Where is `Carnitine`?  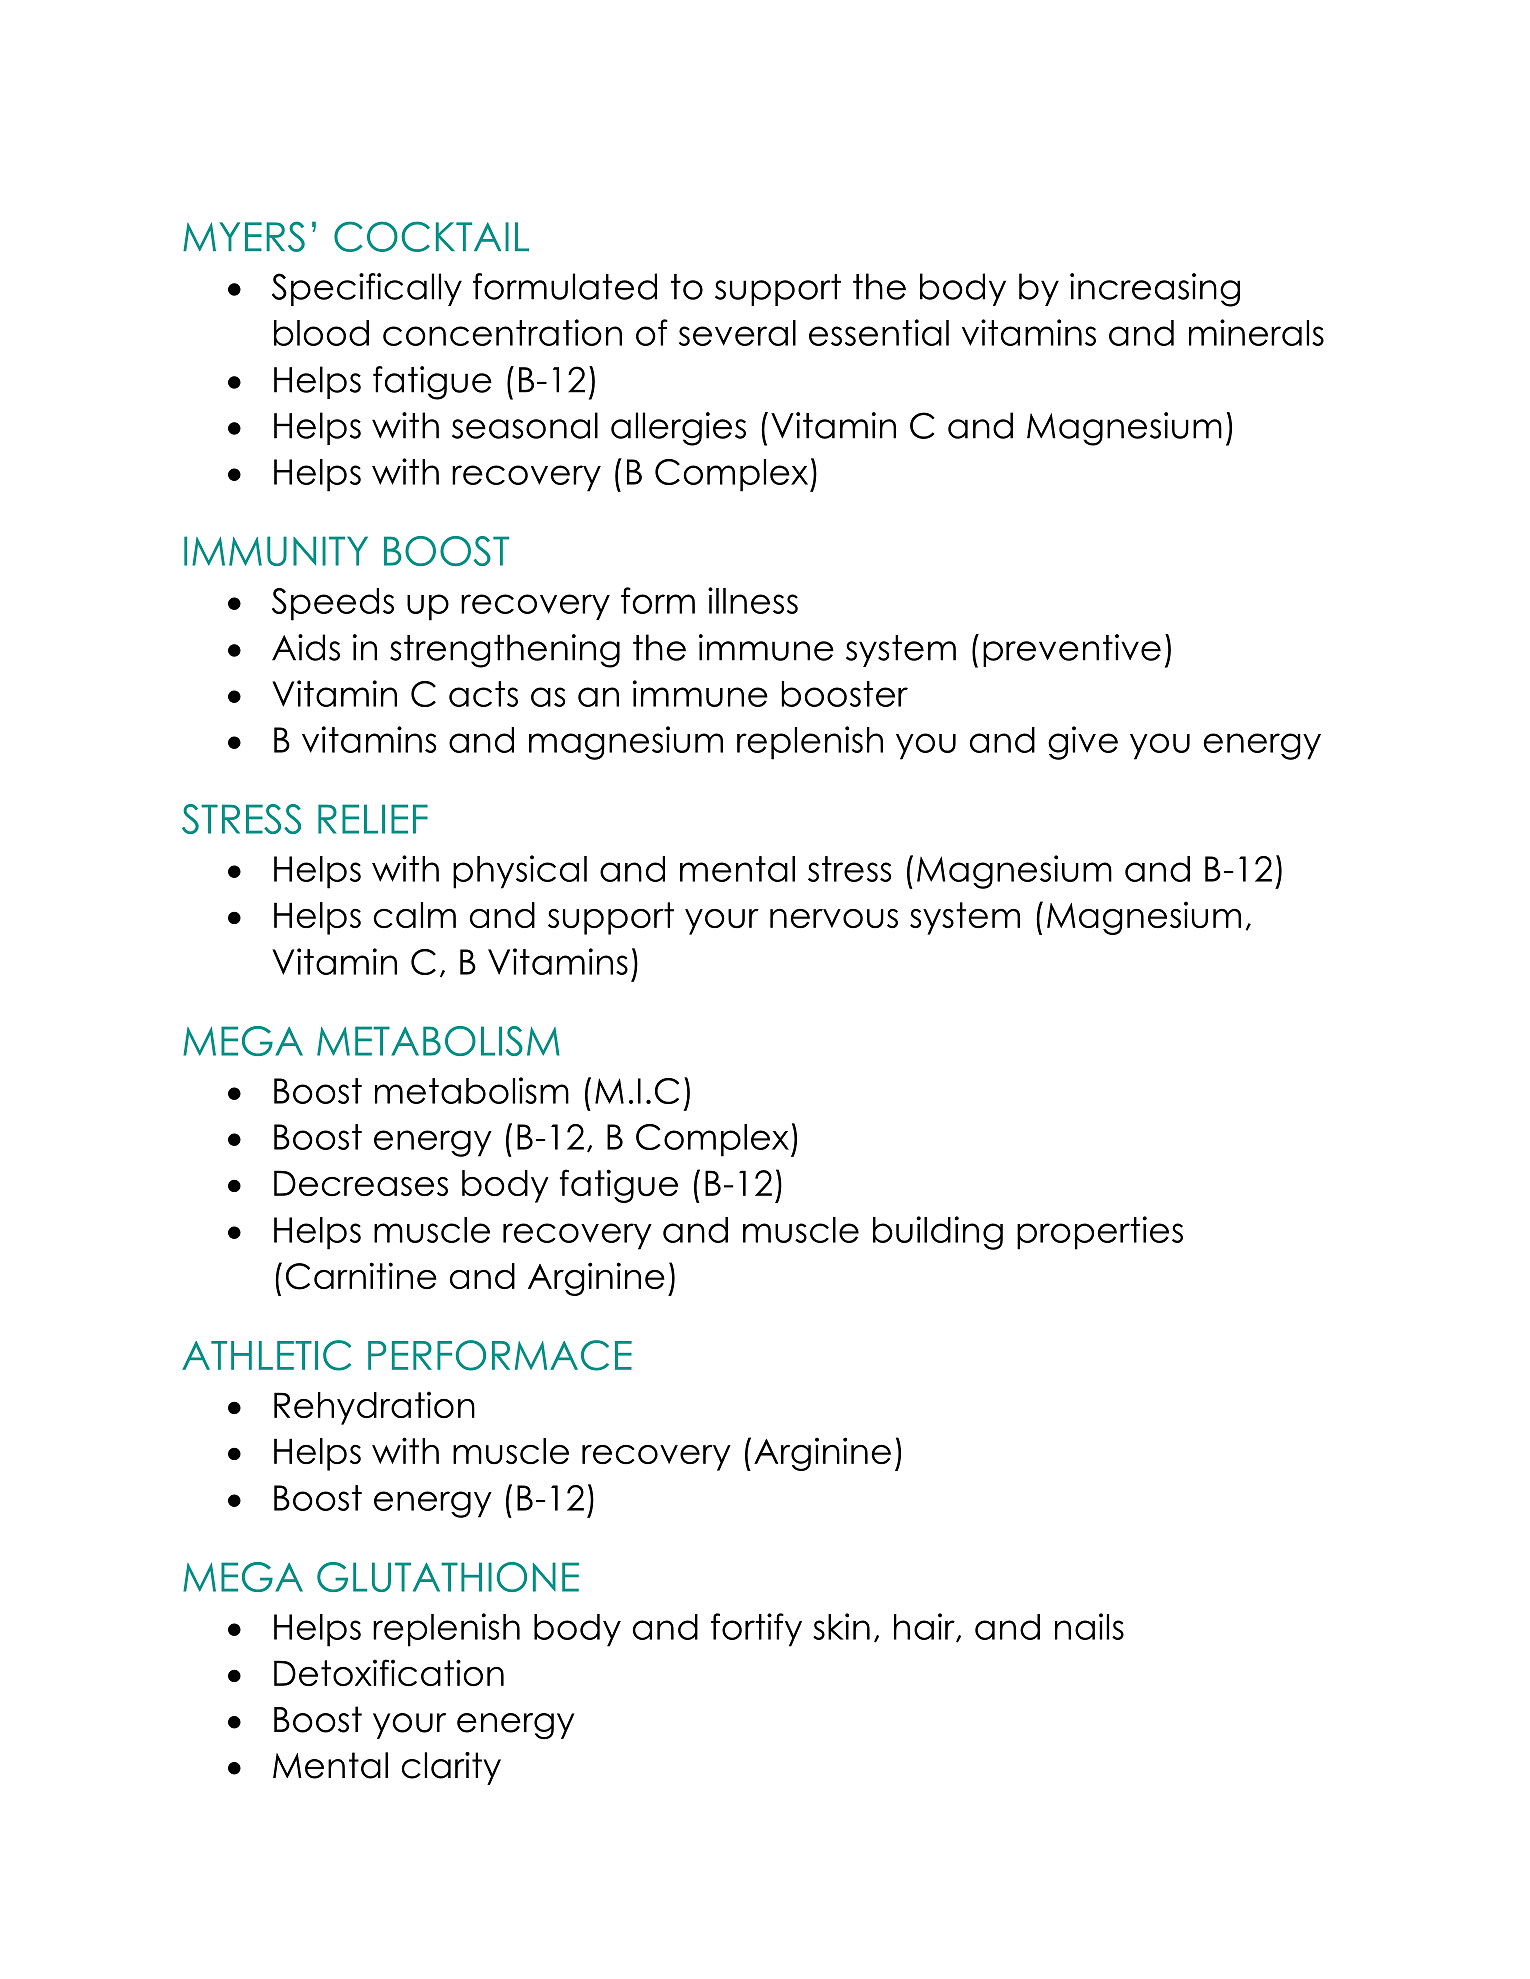 Carnitine is located at coordinates (361, 1276).
